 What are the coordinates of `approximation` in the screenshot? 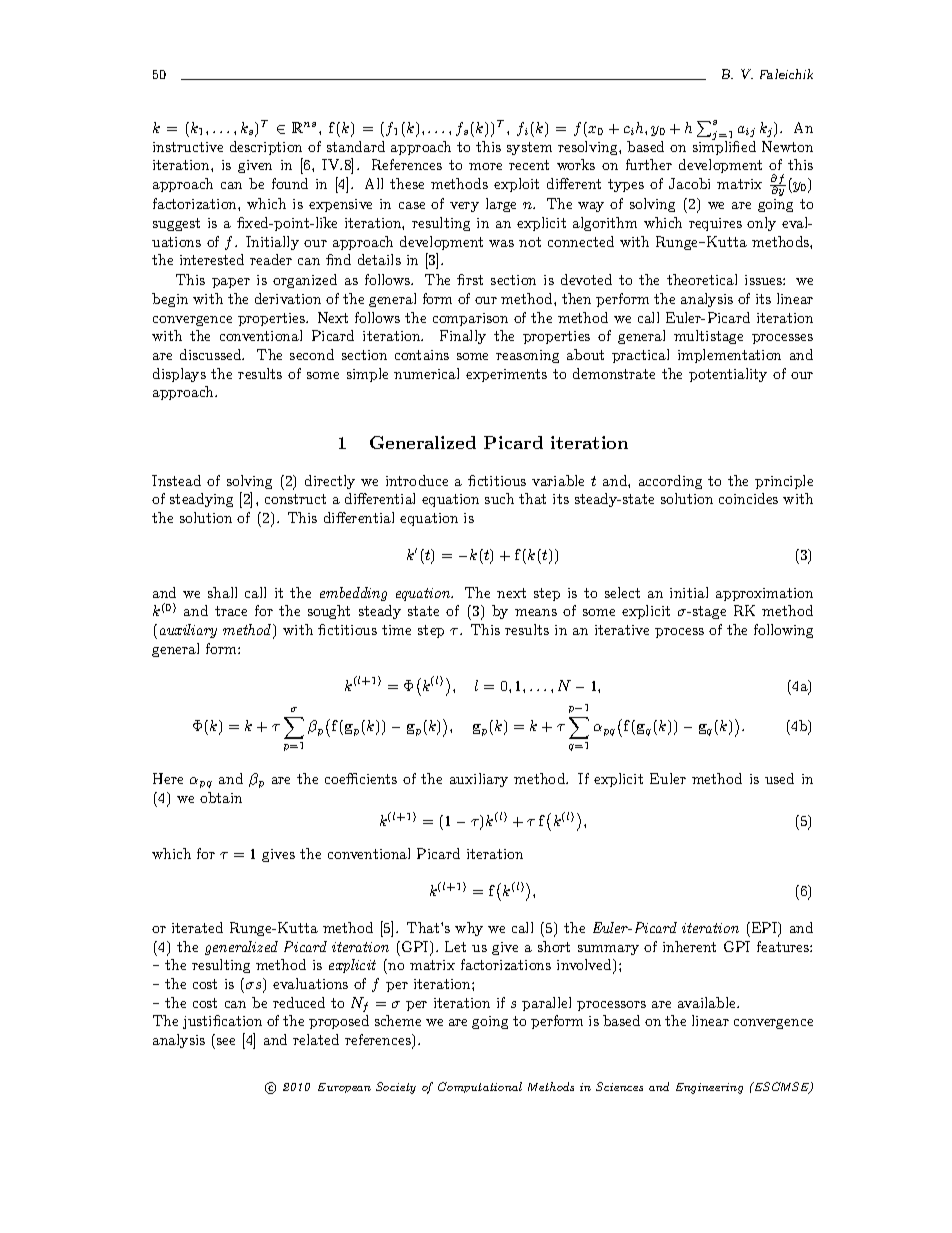 It's located at (764, 594).
